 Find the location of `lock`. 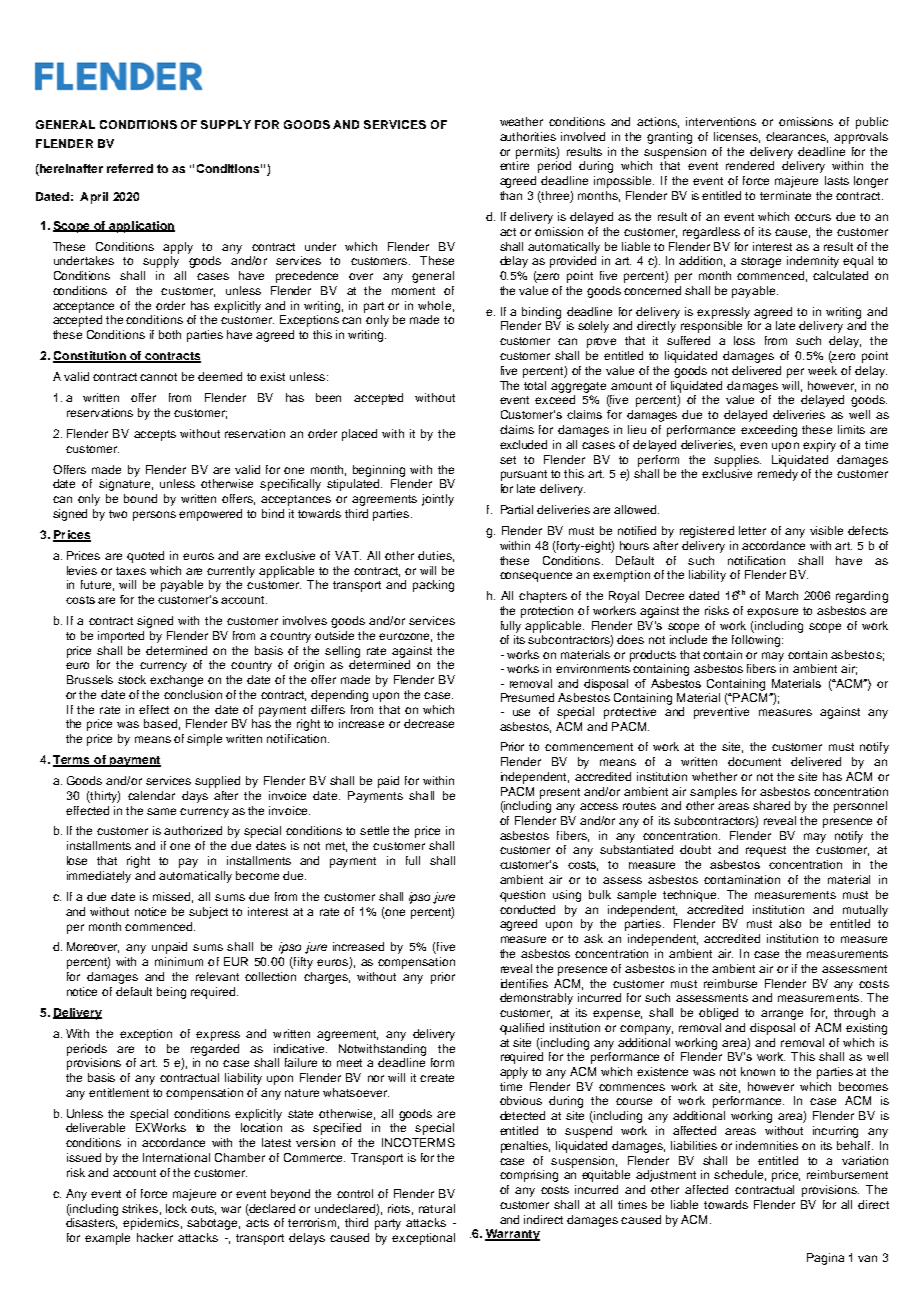

lock is located at coordinates (176, 1208).
